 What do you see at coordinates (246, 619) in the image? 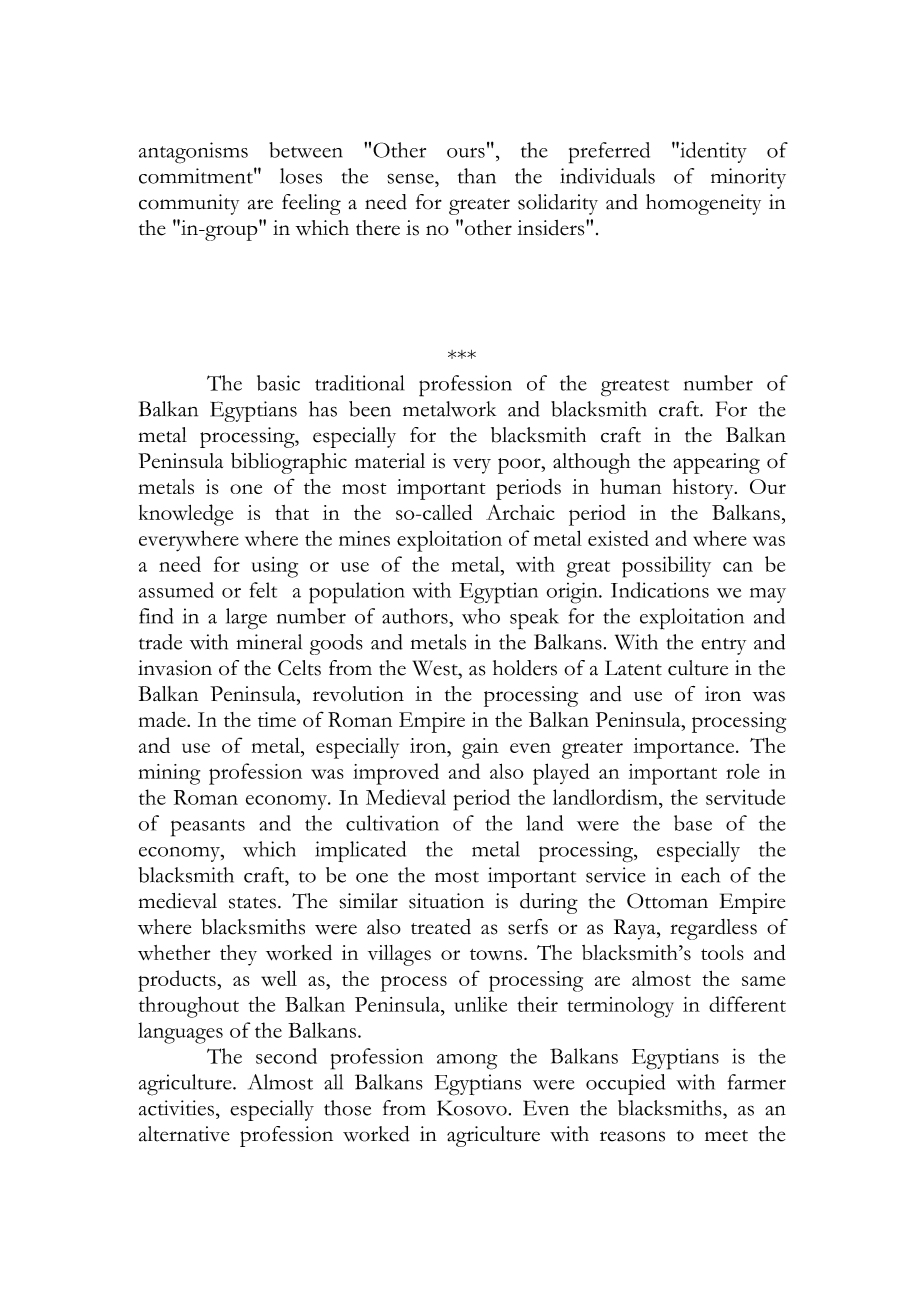
I see `large` at bounding box center [246, 619].
